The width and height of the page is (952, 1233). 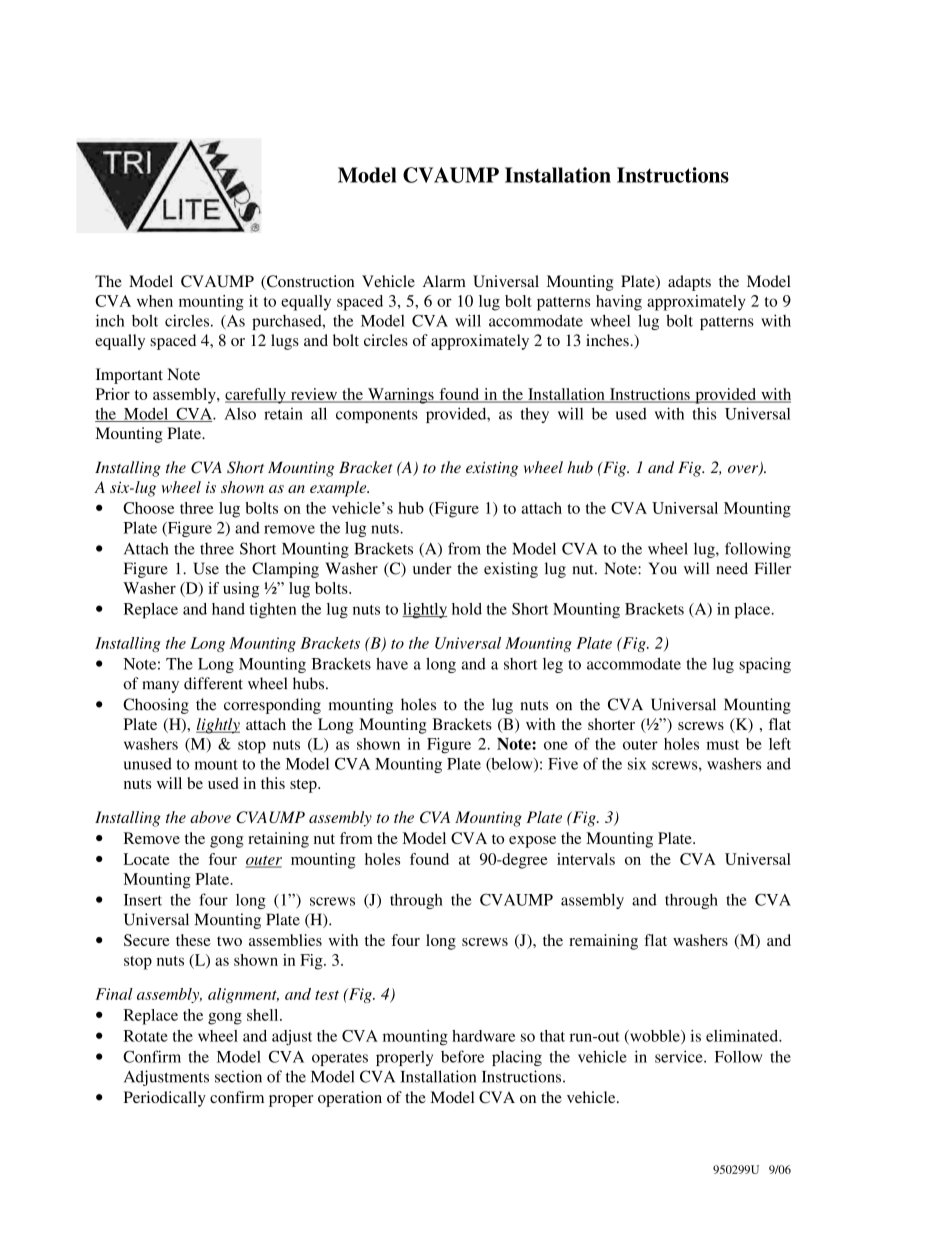 What do you see at coordinates (723, 745) in the page?
I see `must` at bounding box center [723, 745].
